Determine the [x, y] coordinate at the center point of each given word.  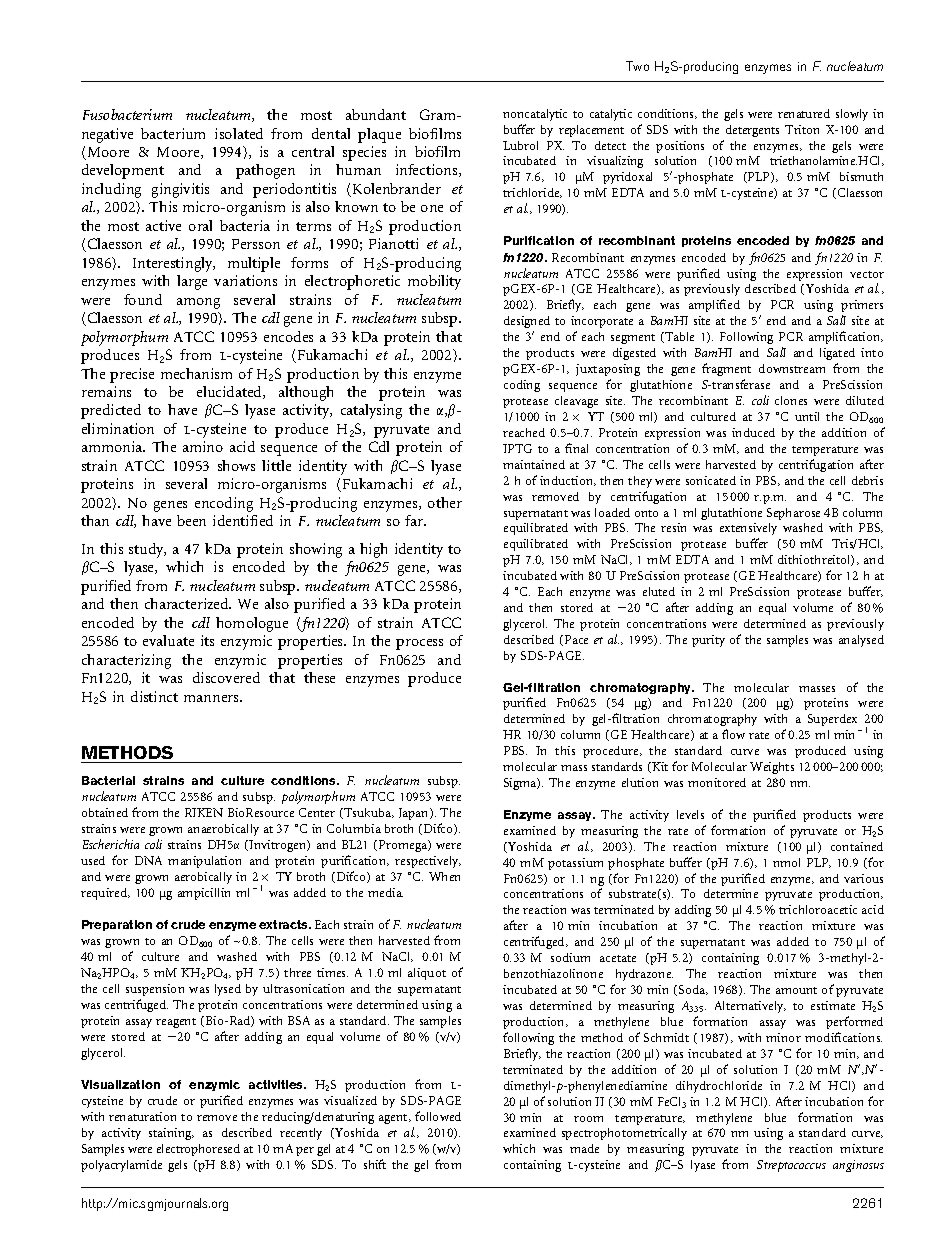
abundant [376, 114]
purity [708, 641]
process [419, 644]
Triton [802, 129]
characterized [188, 603]
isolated [239, 133]
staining [171, 1134]
